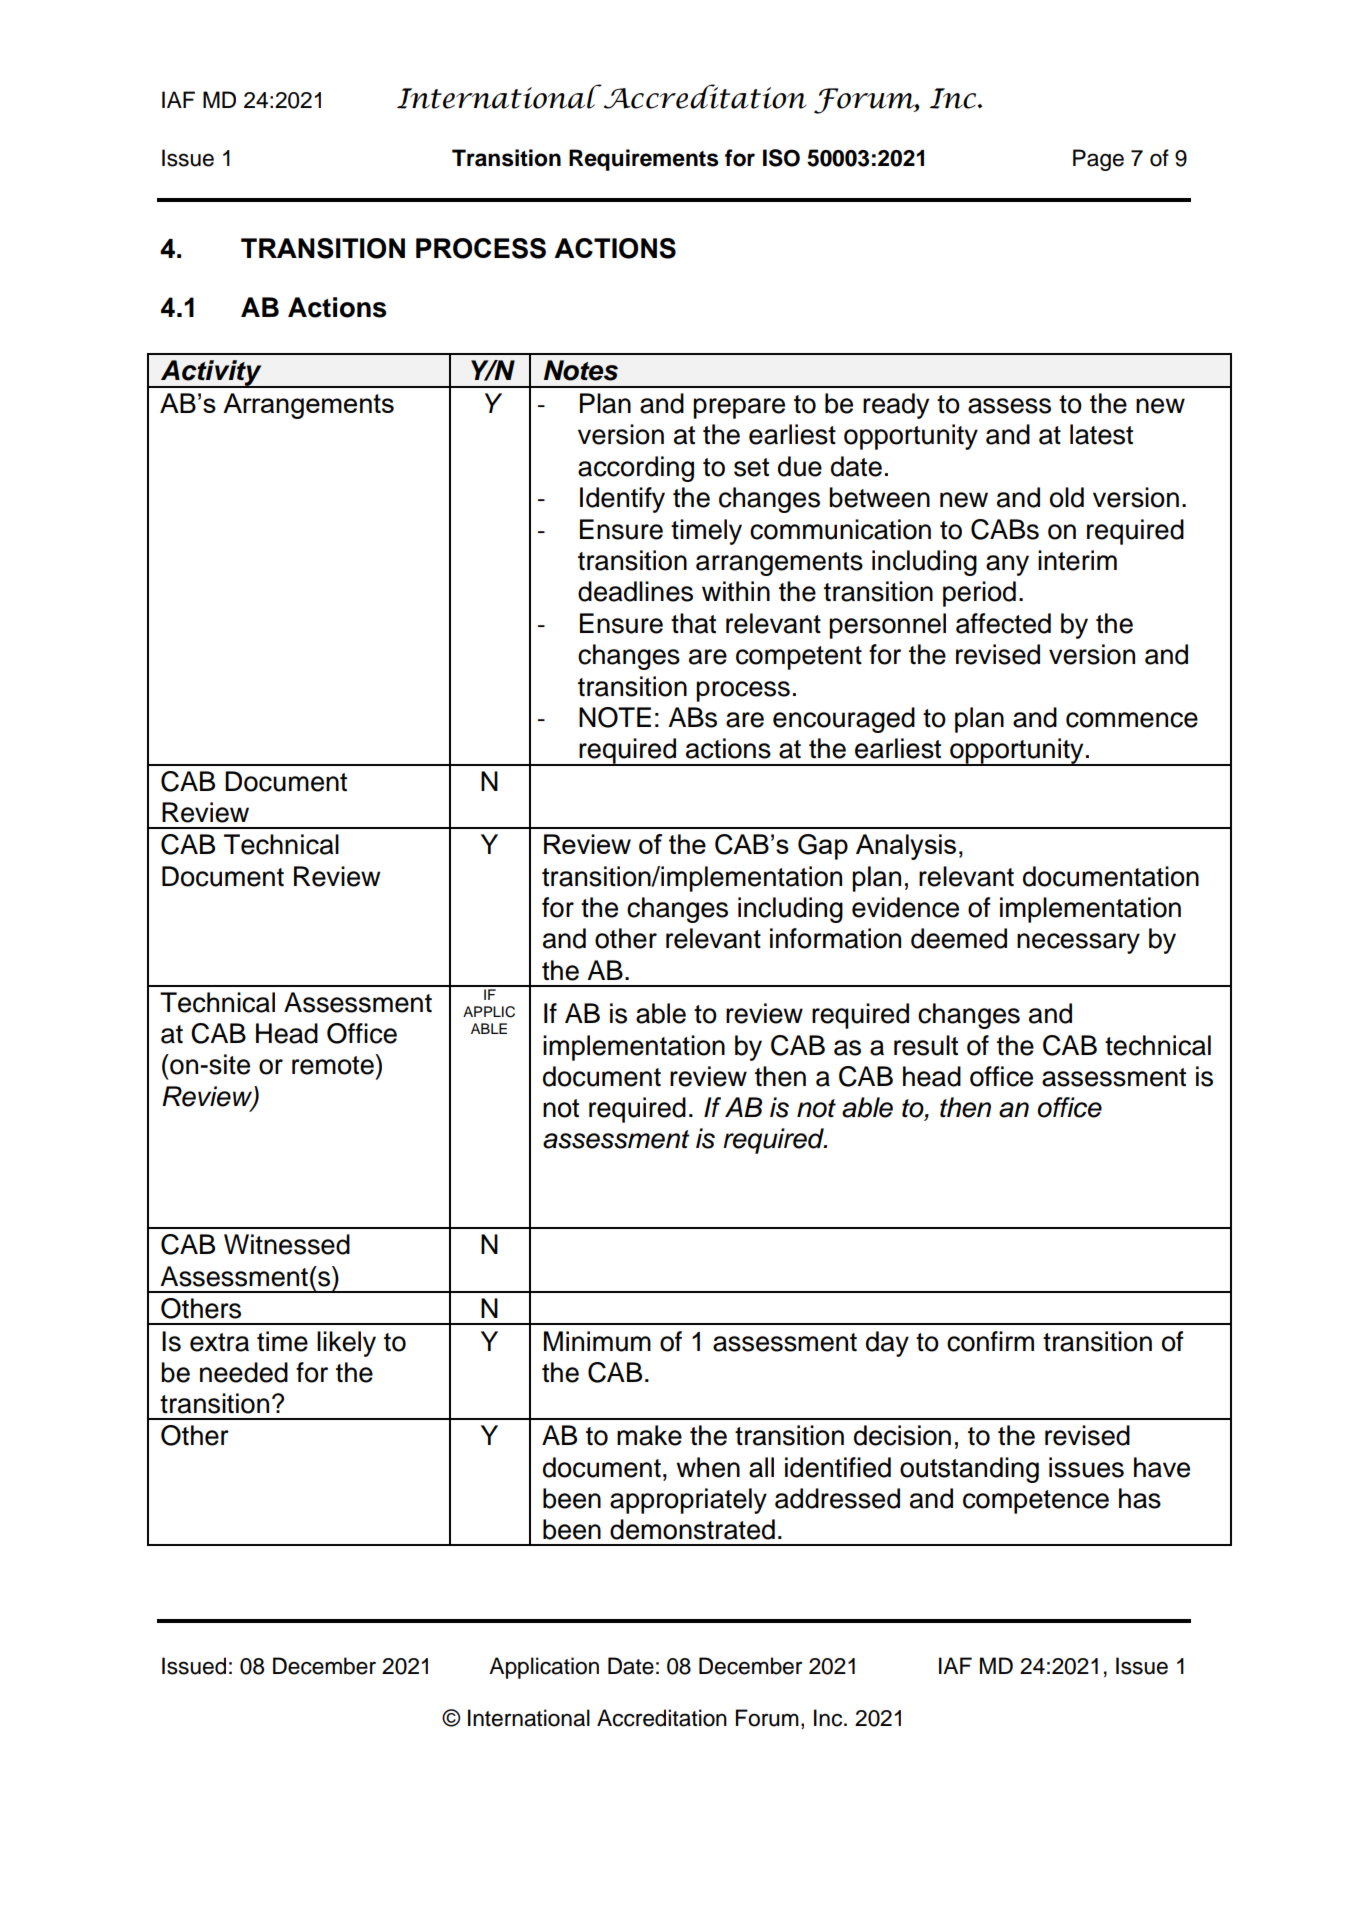 This screenshot has width=1348, height=1907. What do you see at coordinates (1098, 160) in the screenshot?
I see `Page` at bounding box center [1098, 160].
